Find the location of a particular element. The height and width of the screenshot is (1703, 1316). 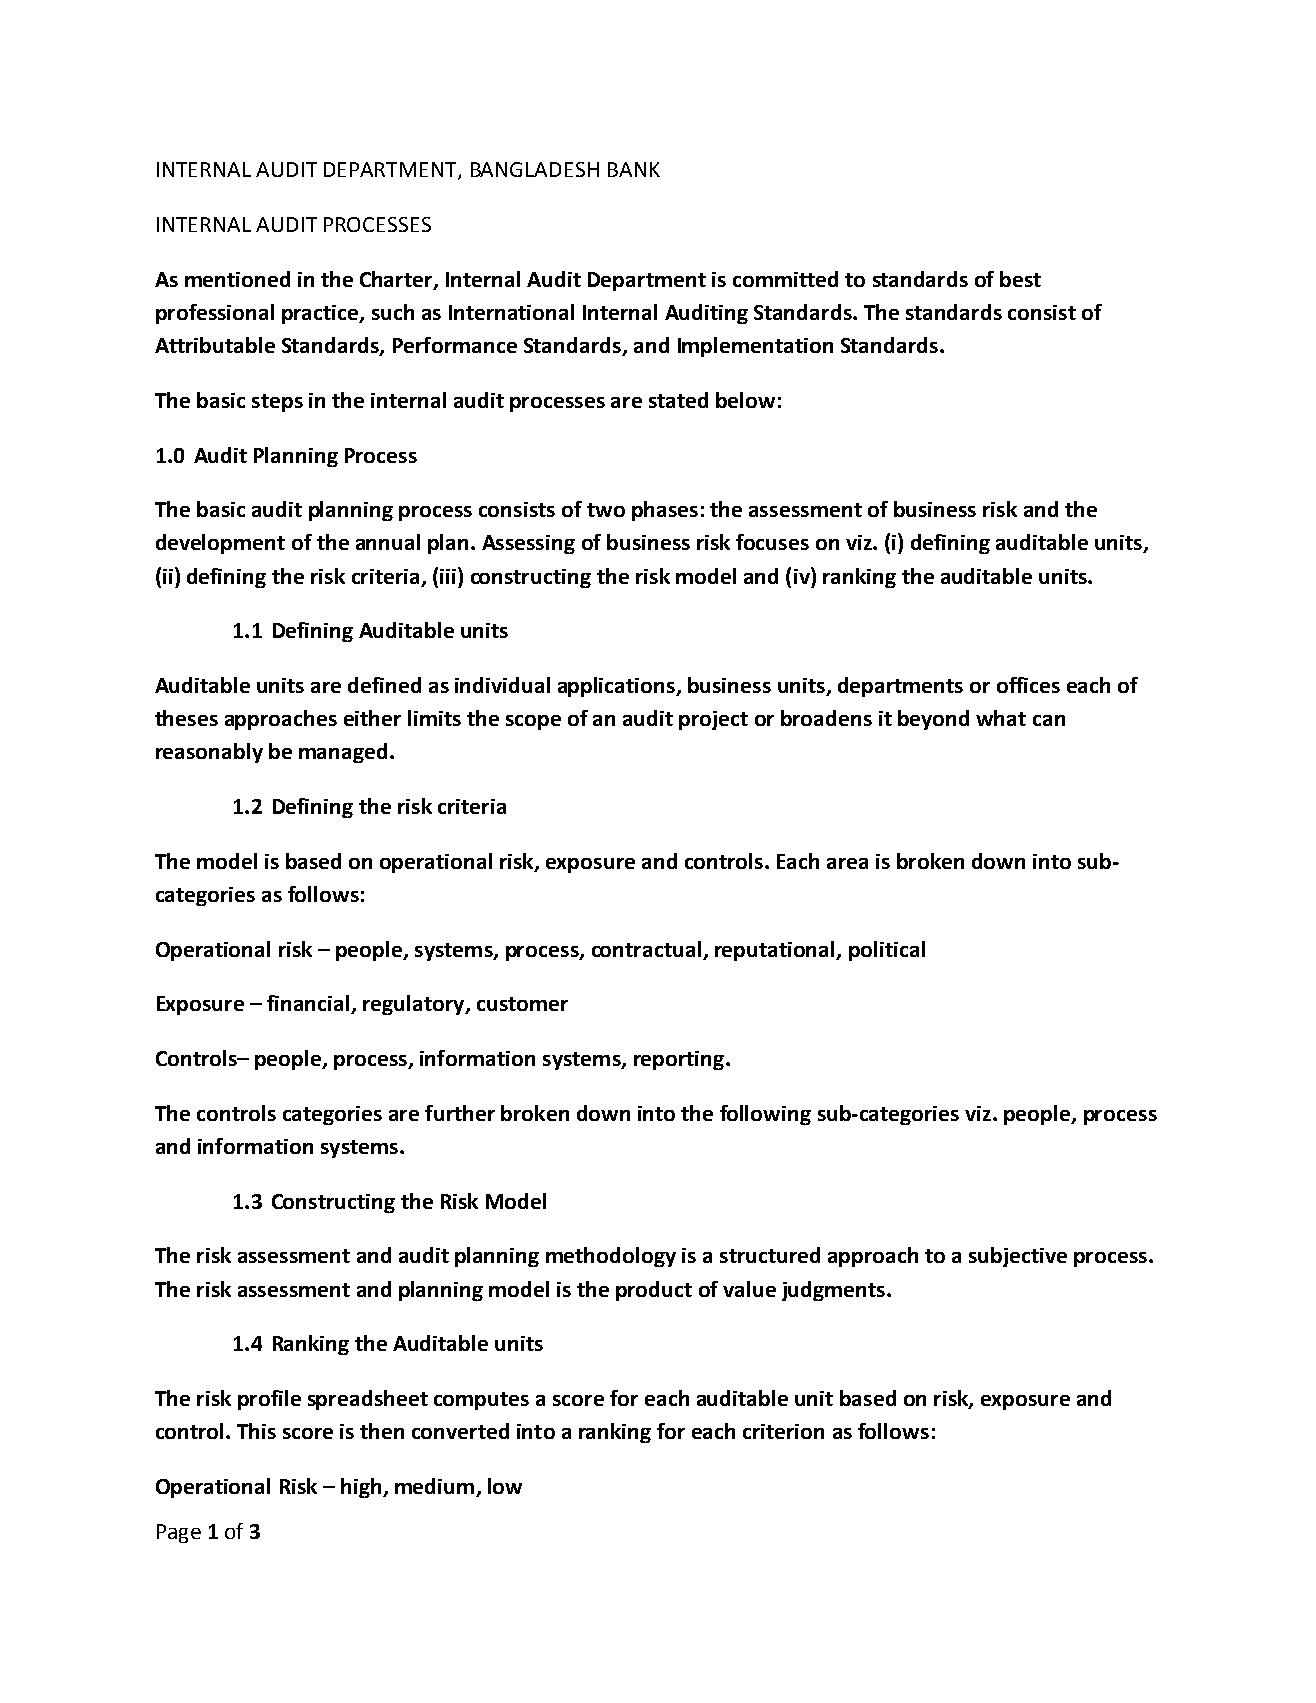

converted is located at coordinates (460, 1431).
